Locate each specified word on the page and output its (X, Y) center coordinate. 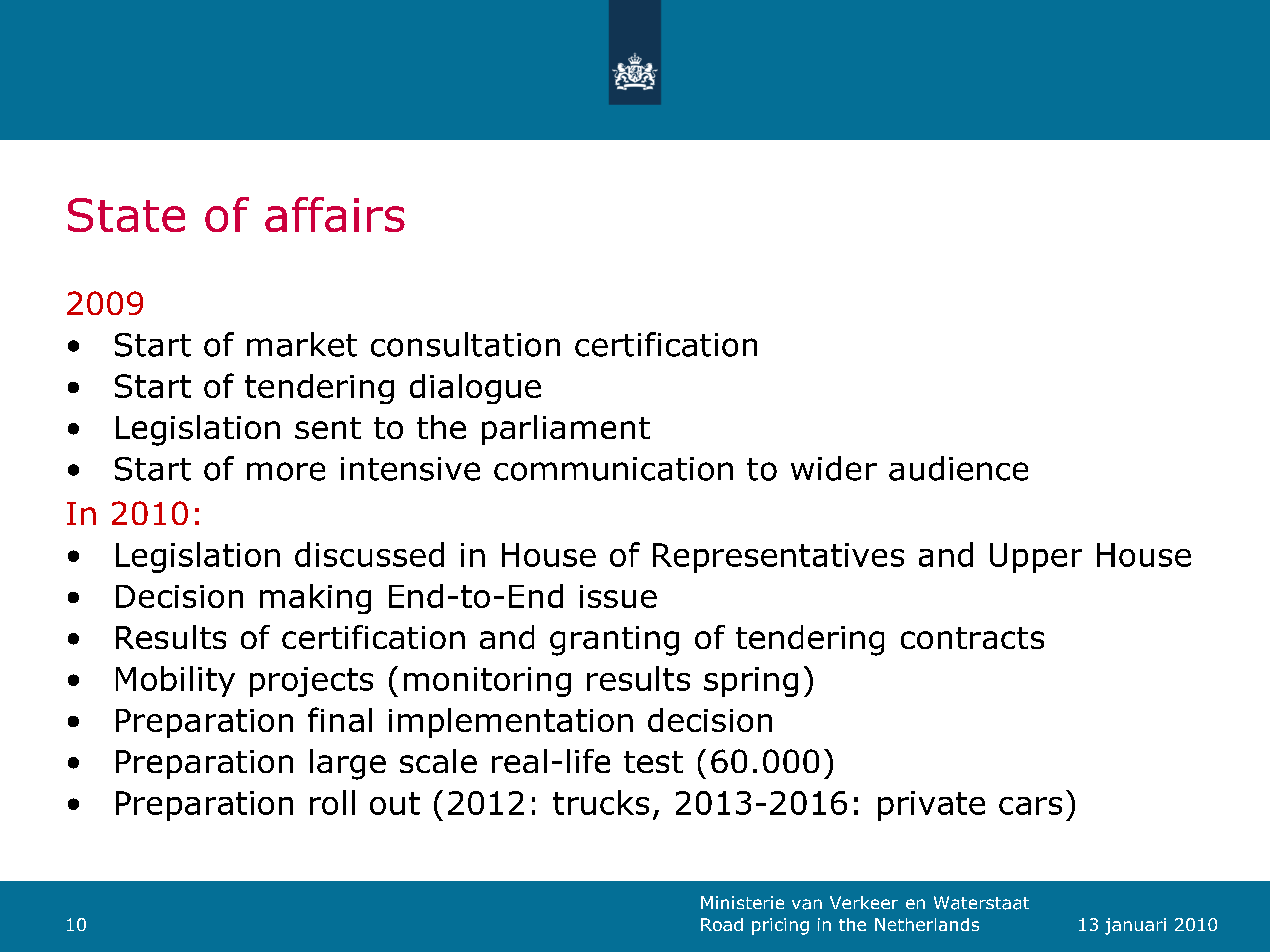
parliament (566, 430)
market (302, 344)
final (340, 719)
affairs (335, 214)
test (653, 762)
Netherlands (927, 924)
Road (722, 924)
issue (618, 596)
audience (958, 468)
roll (332, 802)
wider (834, 468)
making (315, 599)
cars (1030, 806)
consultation (465, 344)
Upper (1036, 558)
